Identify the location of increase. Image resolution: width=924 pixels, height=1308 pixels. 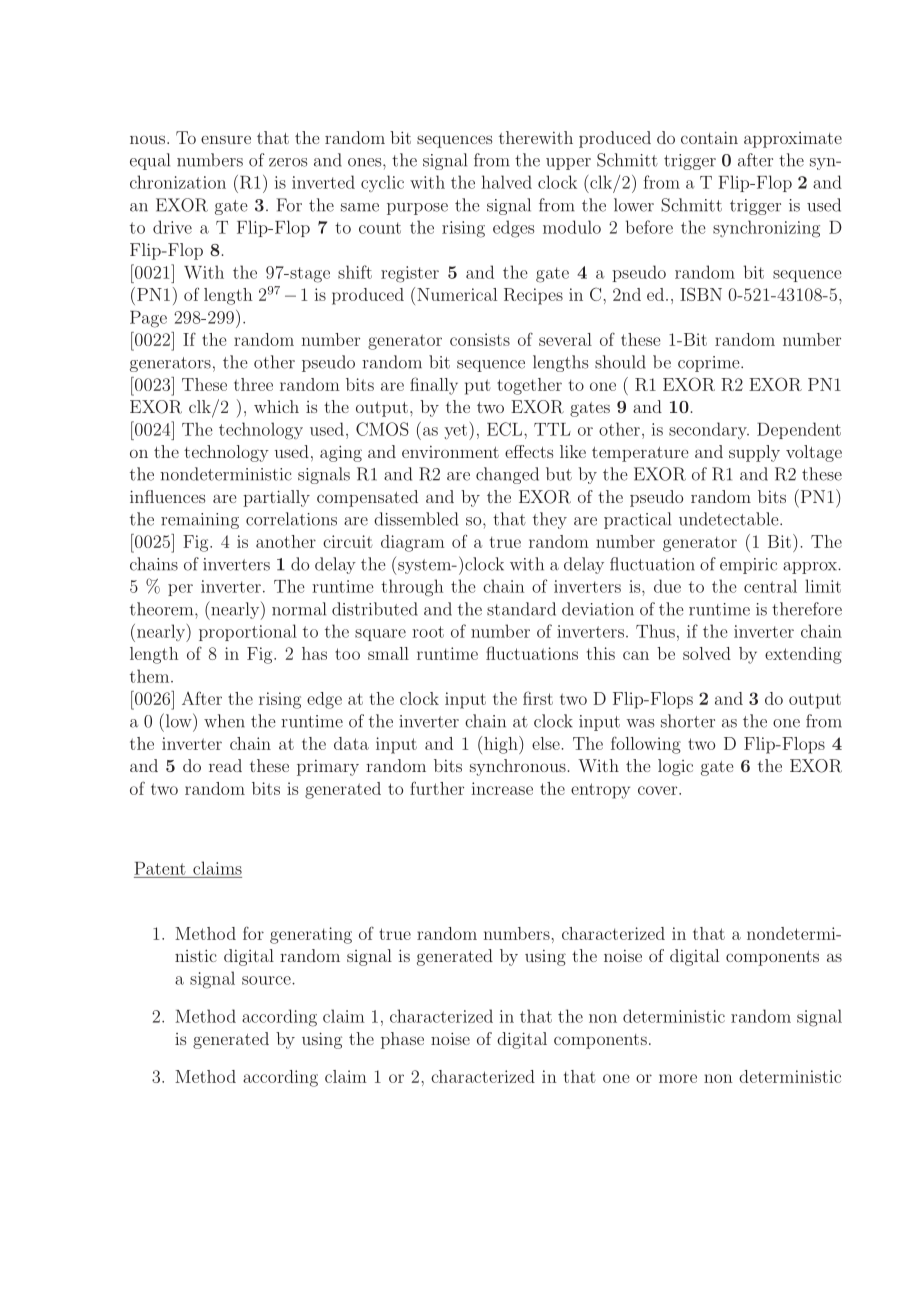
(502, 788).
